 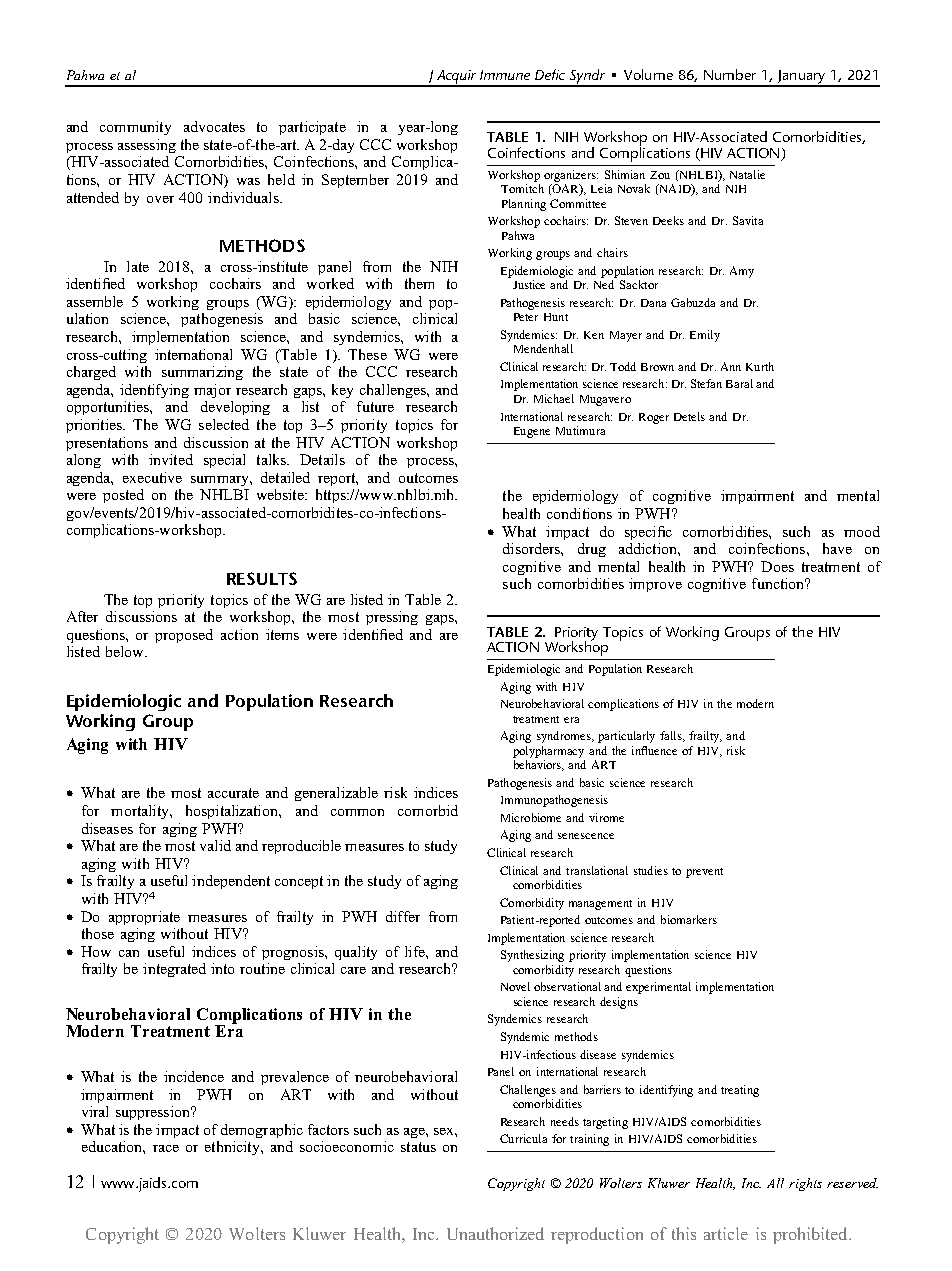 What do you see at coordinates (392, 618) in the document?
I see `pressing` at bounding box center [392, 618].
